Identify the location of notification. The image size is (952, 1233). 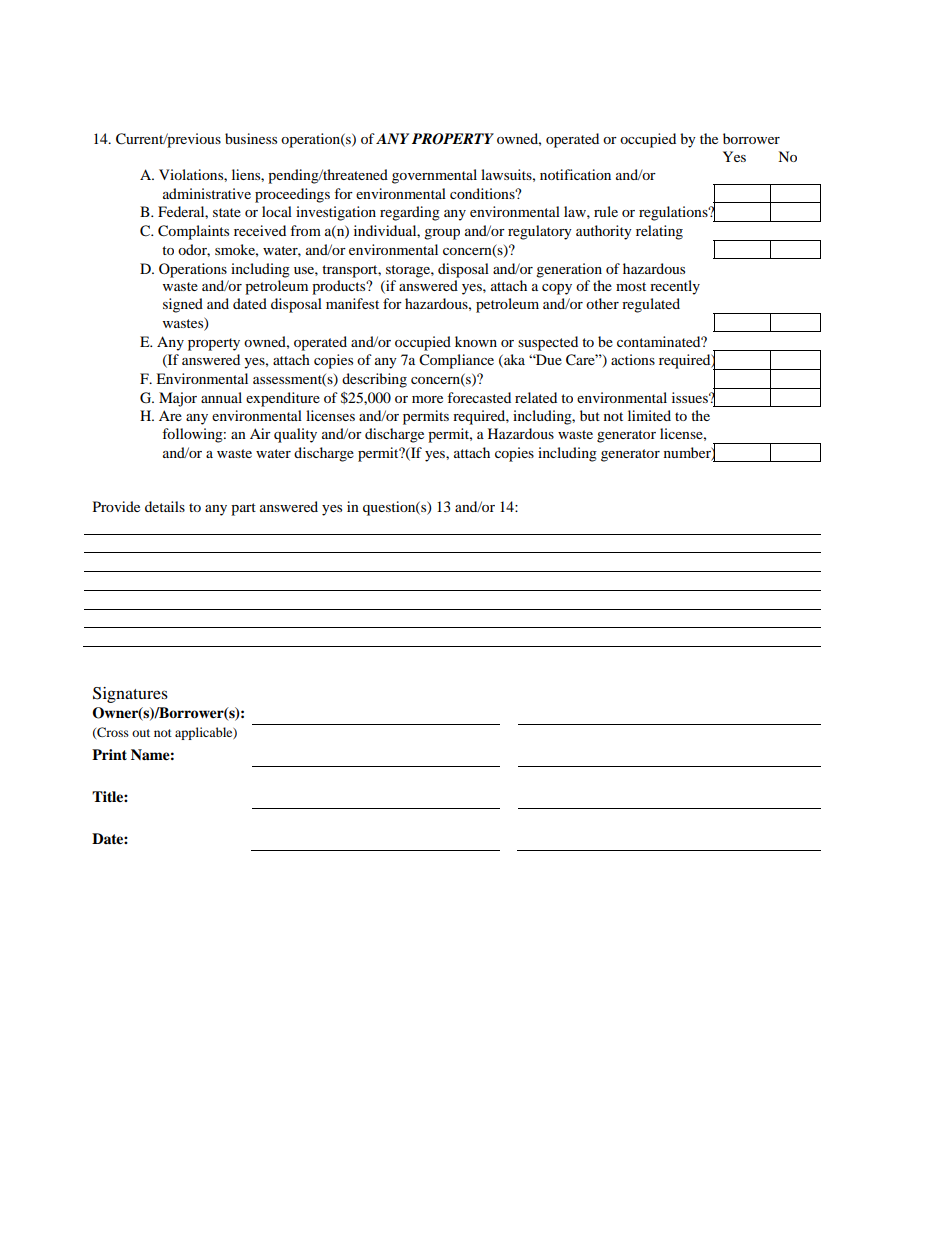
(575, 174).
